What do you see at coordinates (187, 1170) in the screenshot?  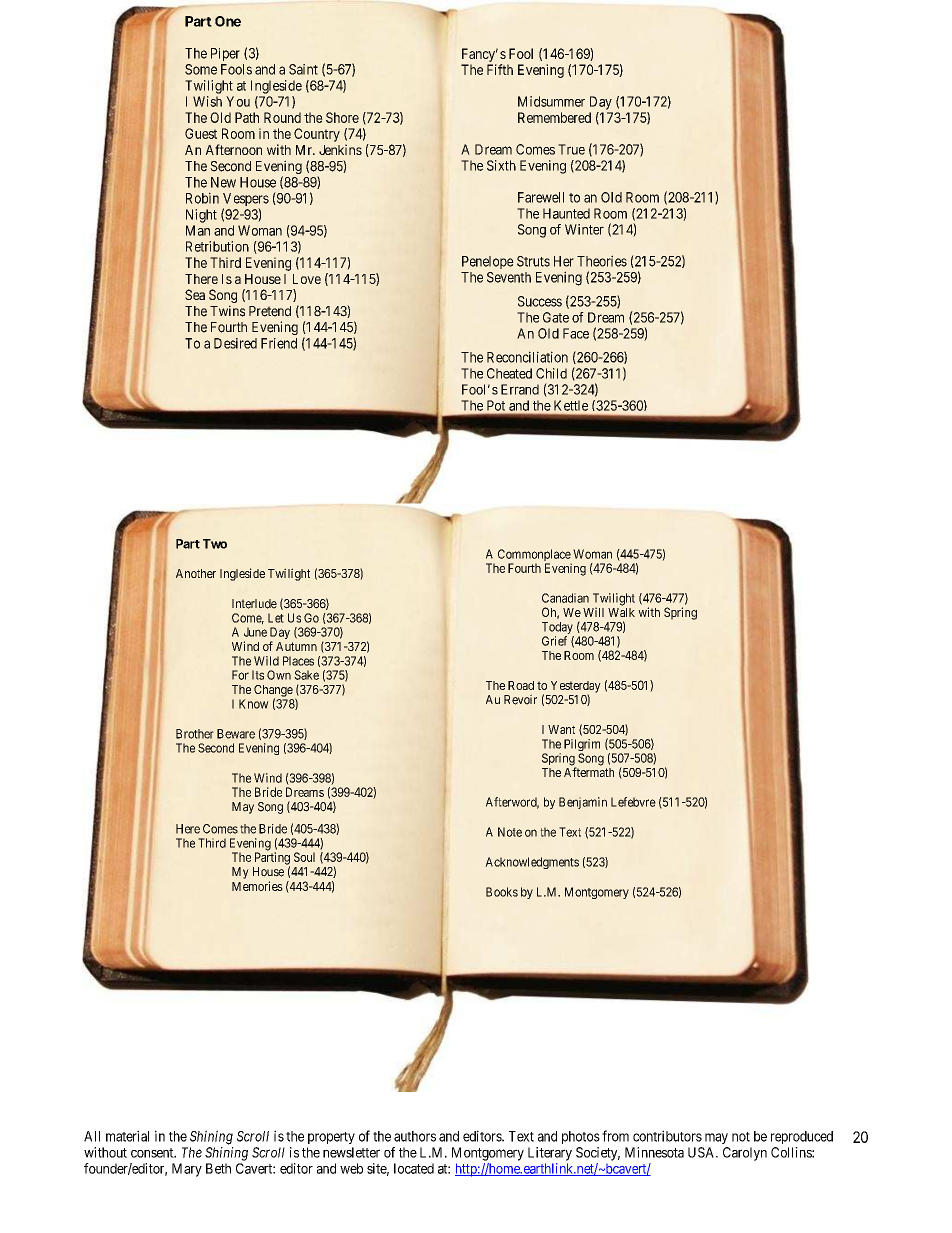 I see `Mary` at bounding box center [187, 1170].
